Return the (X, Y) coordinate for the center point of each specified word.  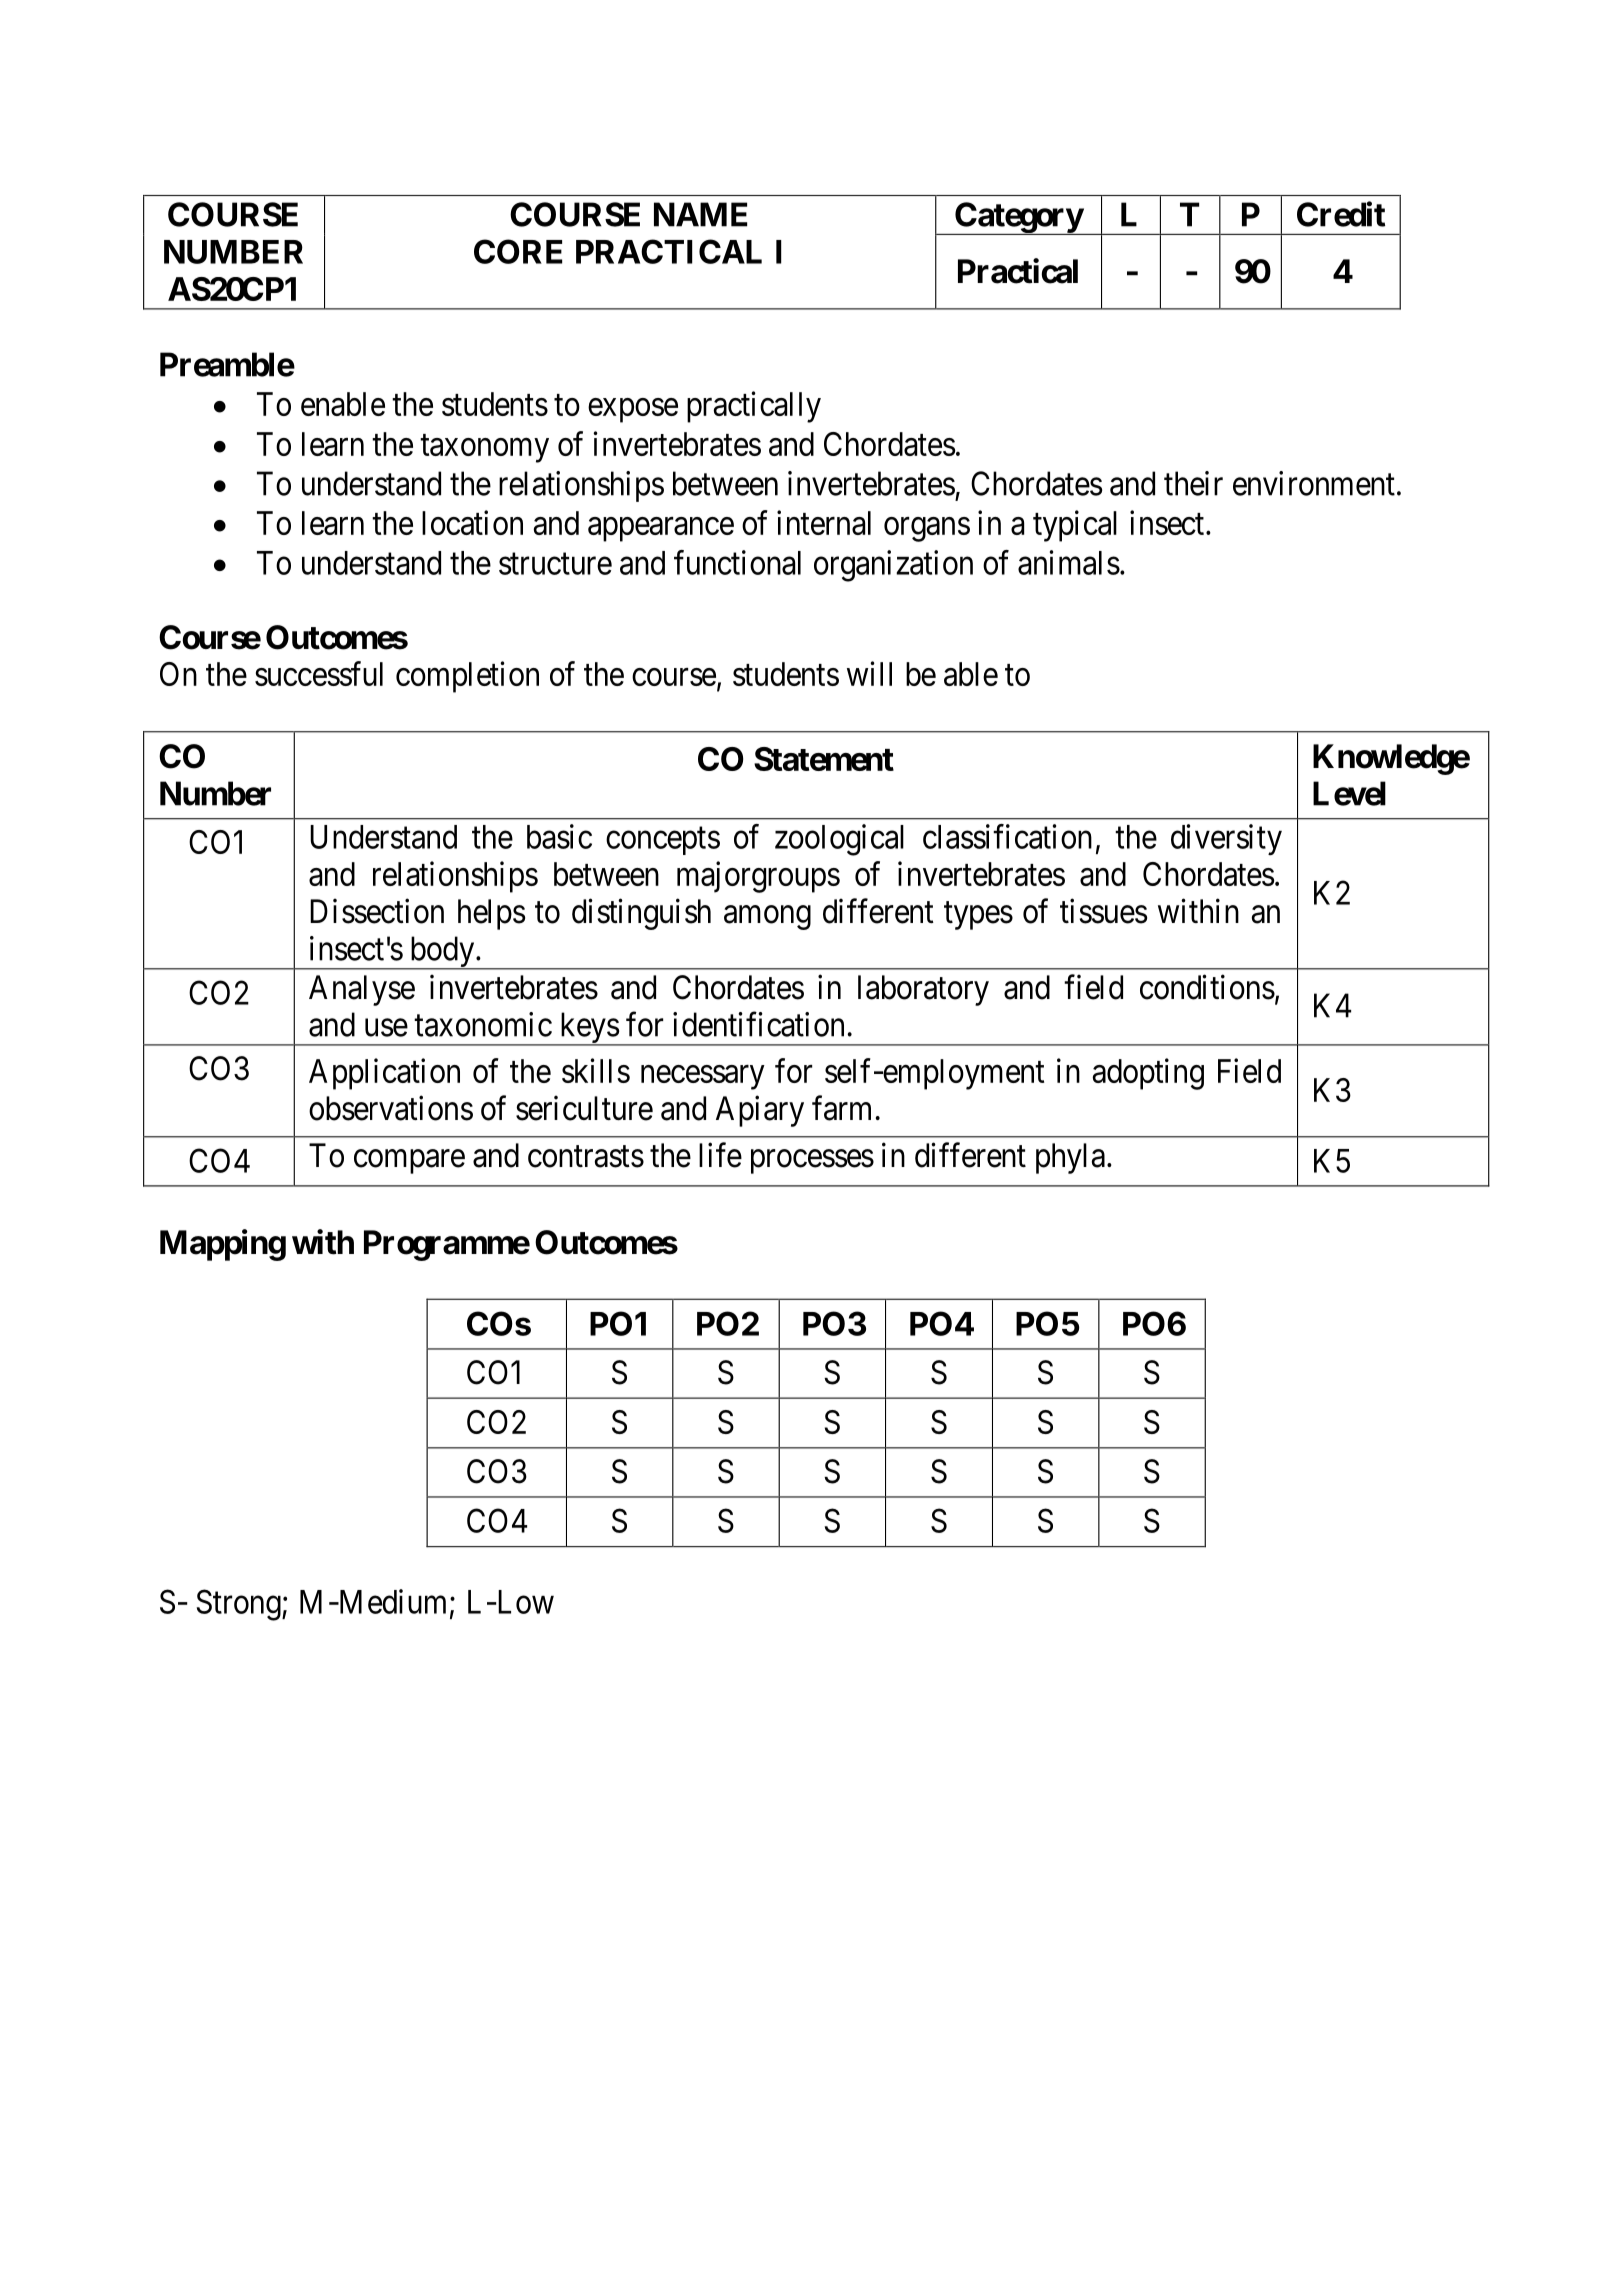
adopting (1148, 1074)
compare (409, 1162)
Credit (1341, 214)
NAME (700, 214)
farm (841, 1108)
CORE (518, 251)
